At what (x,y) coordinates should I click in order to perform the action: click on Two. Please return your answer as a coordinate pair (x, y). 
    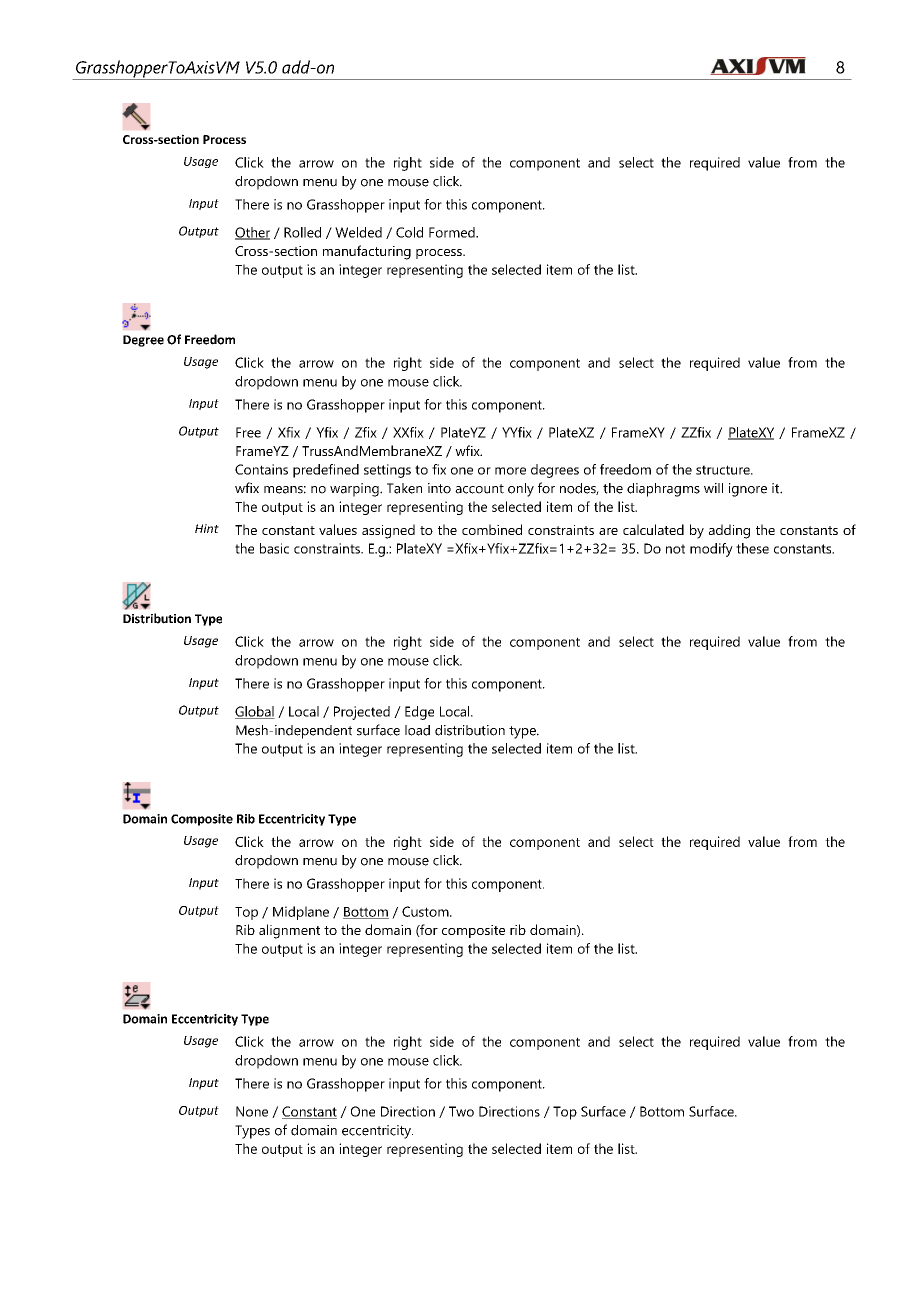
    Looking at the image, I should click on (461, 1111).
